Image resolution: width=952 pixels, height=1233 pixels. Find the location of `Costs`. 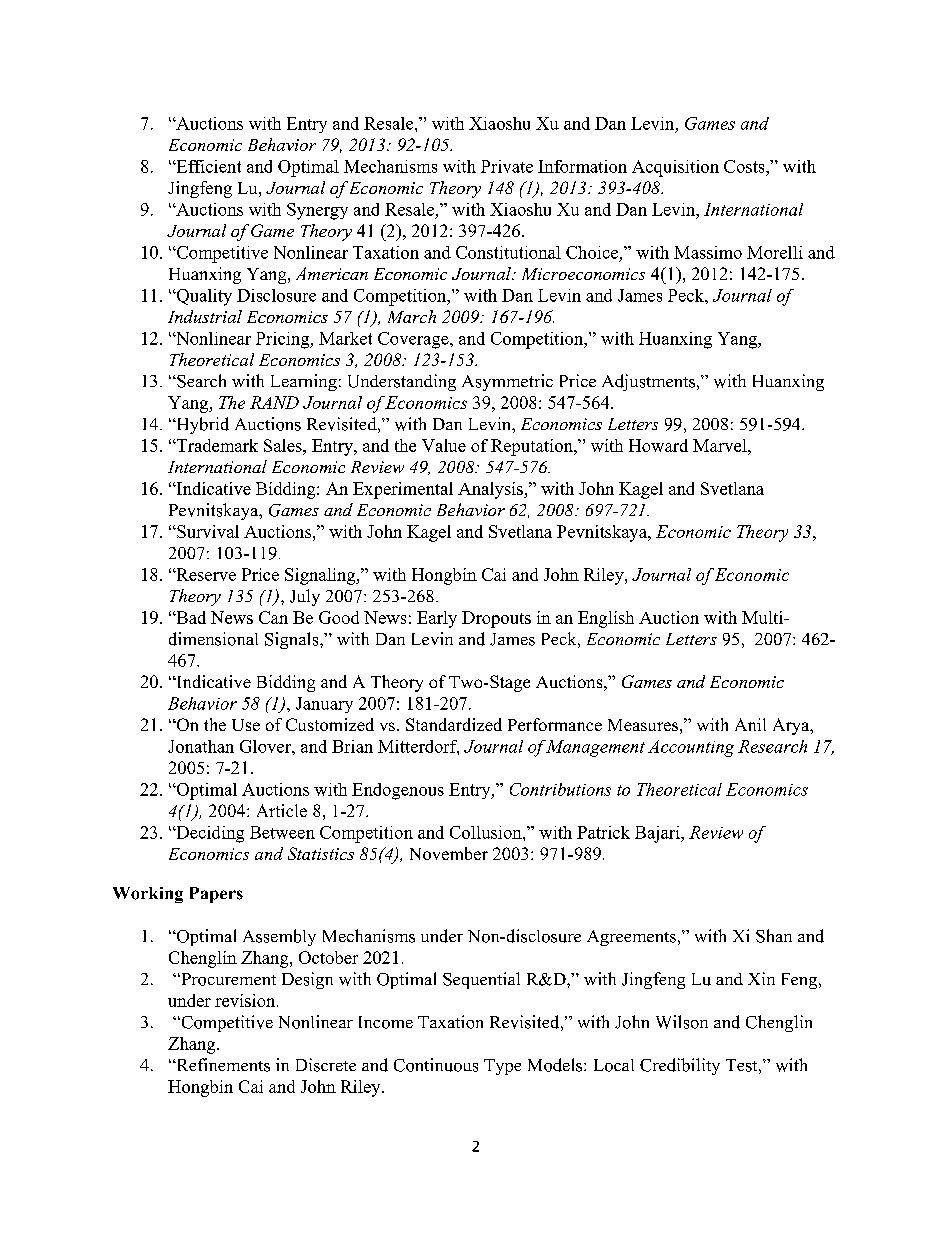

Costs is located at coordinates (745, 166).
